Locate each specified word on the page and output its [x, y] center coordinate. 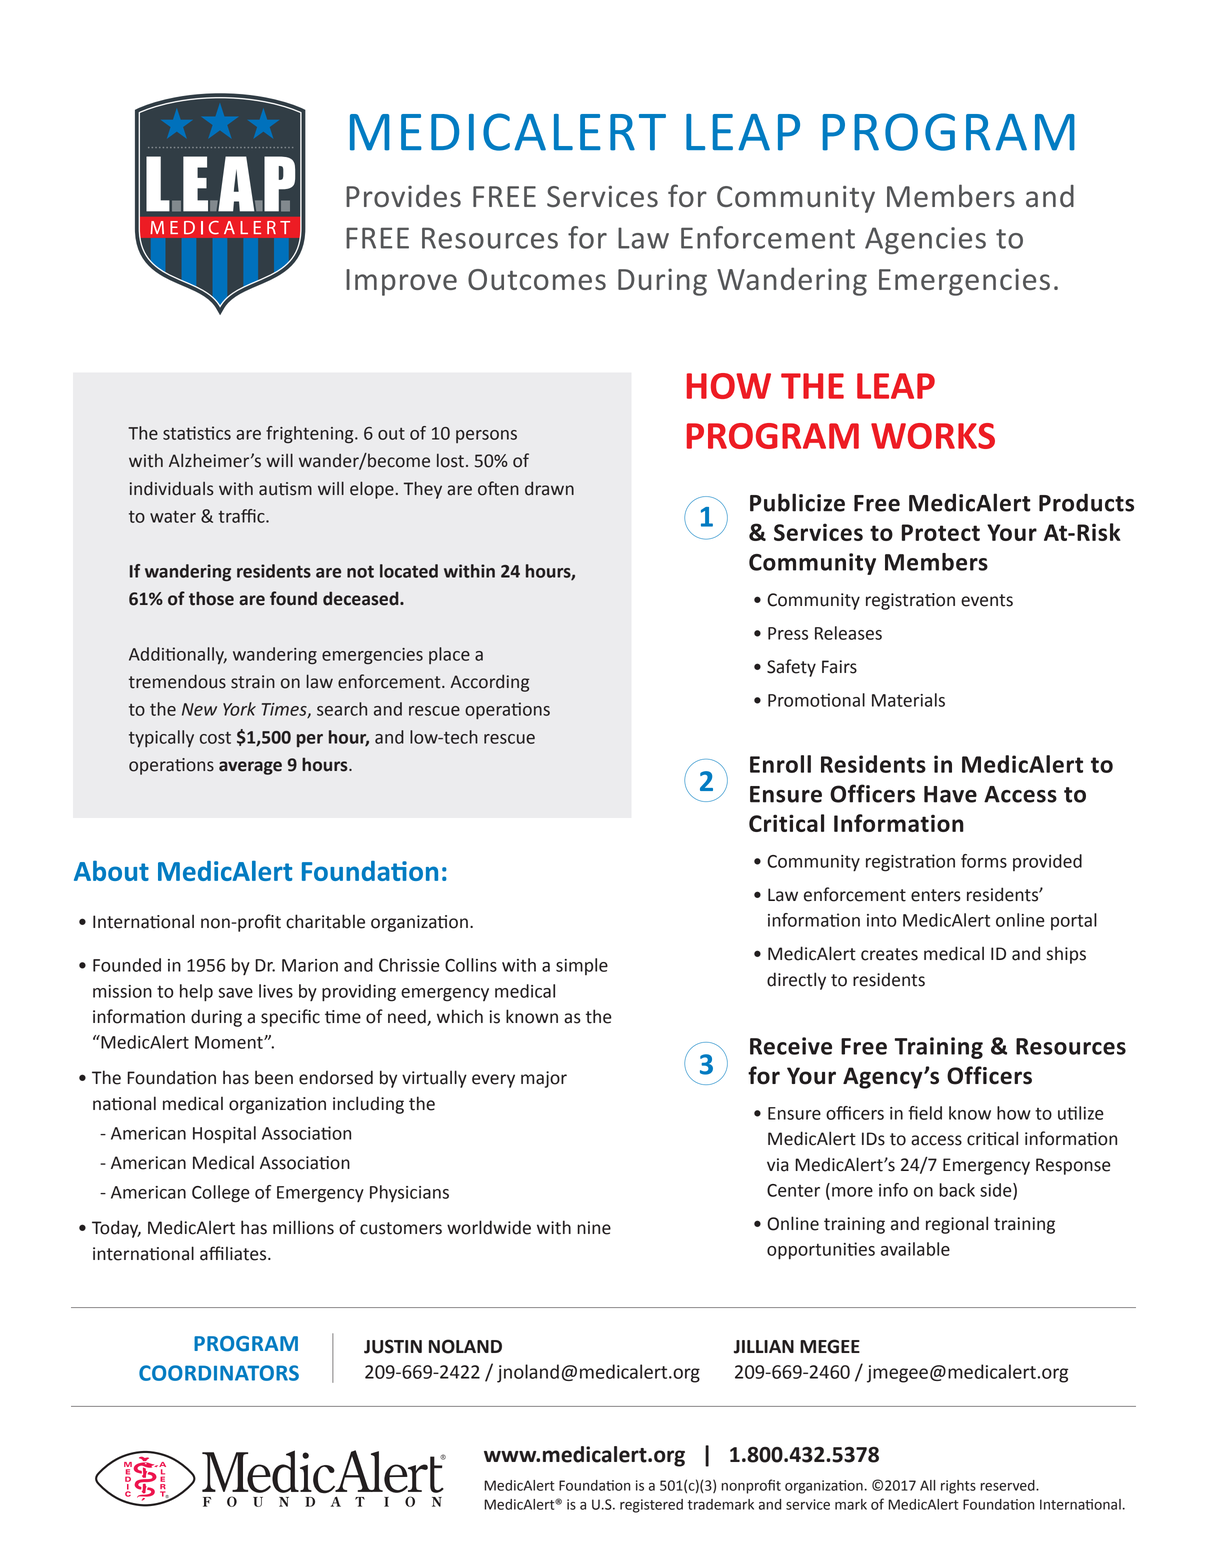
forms [984, 861]
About [111, 871]
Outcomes [537, 279]
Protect [941, 532]
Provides [403, 196]
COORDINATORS [219, 1373]
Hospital [224, 1134]
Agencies [925, 240]
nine [594, 1228]
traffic [242, 516]
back [957, 1190]
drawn [549, 488]
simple [582, 966]
